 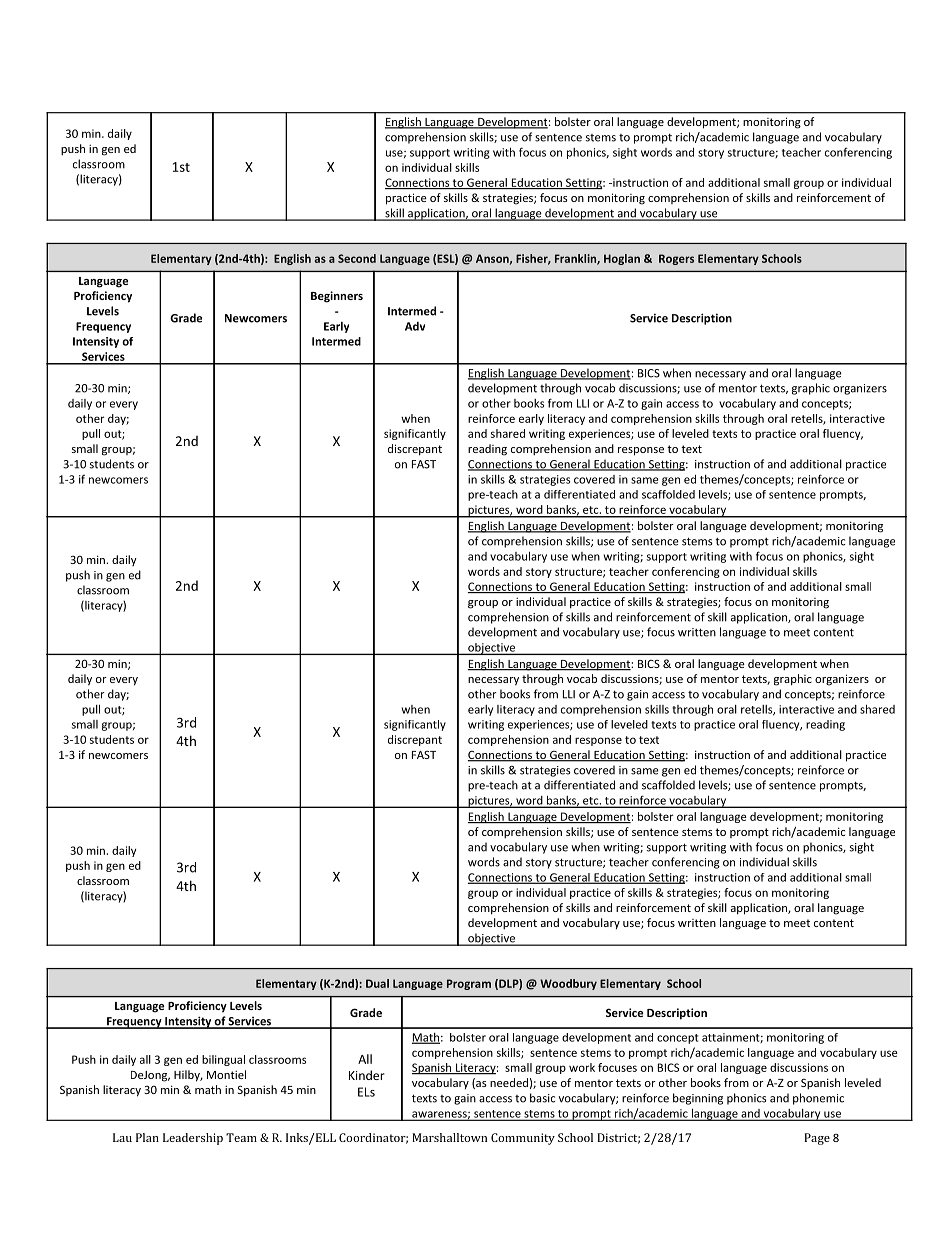 I want to click on Leadership, so click(x=193, y=1139).
